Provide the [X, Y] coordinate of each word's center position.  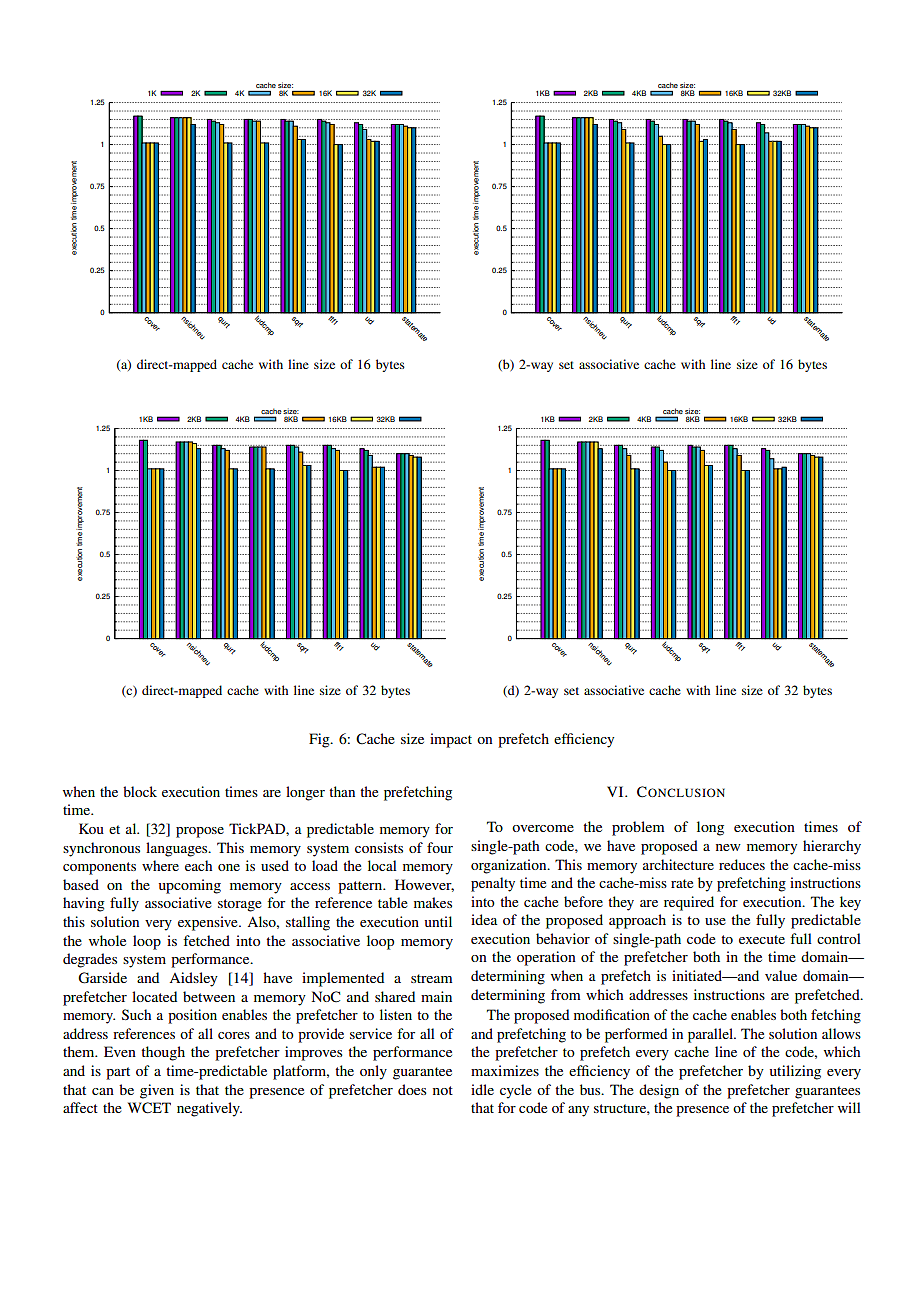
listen [396, 1014]
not [443, 1090]
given [157, 1091]
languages [178, 849]
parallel [711, 1035]
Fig [320, 740]
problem [638, 828]
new [728, 847]
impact [451, 740]
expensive [209, 923]
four [440, 847]
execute [762, 939]
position [192, 1016]
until [438, 921]
